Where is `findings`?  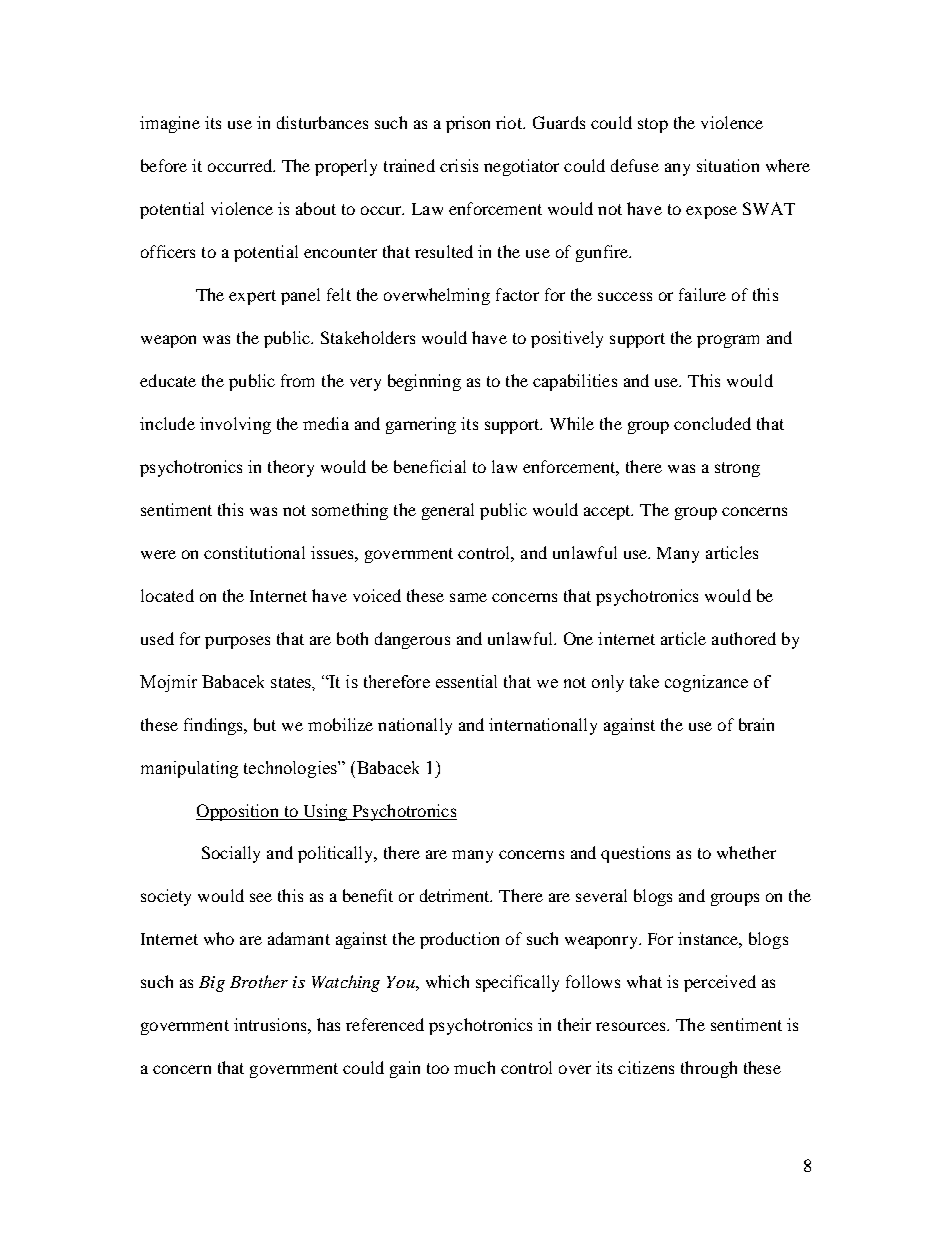
findings is located at coordinates (215, 726).
